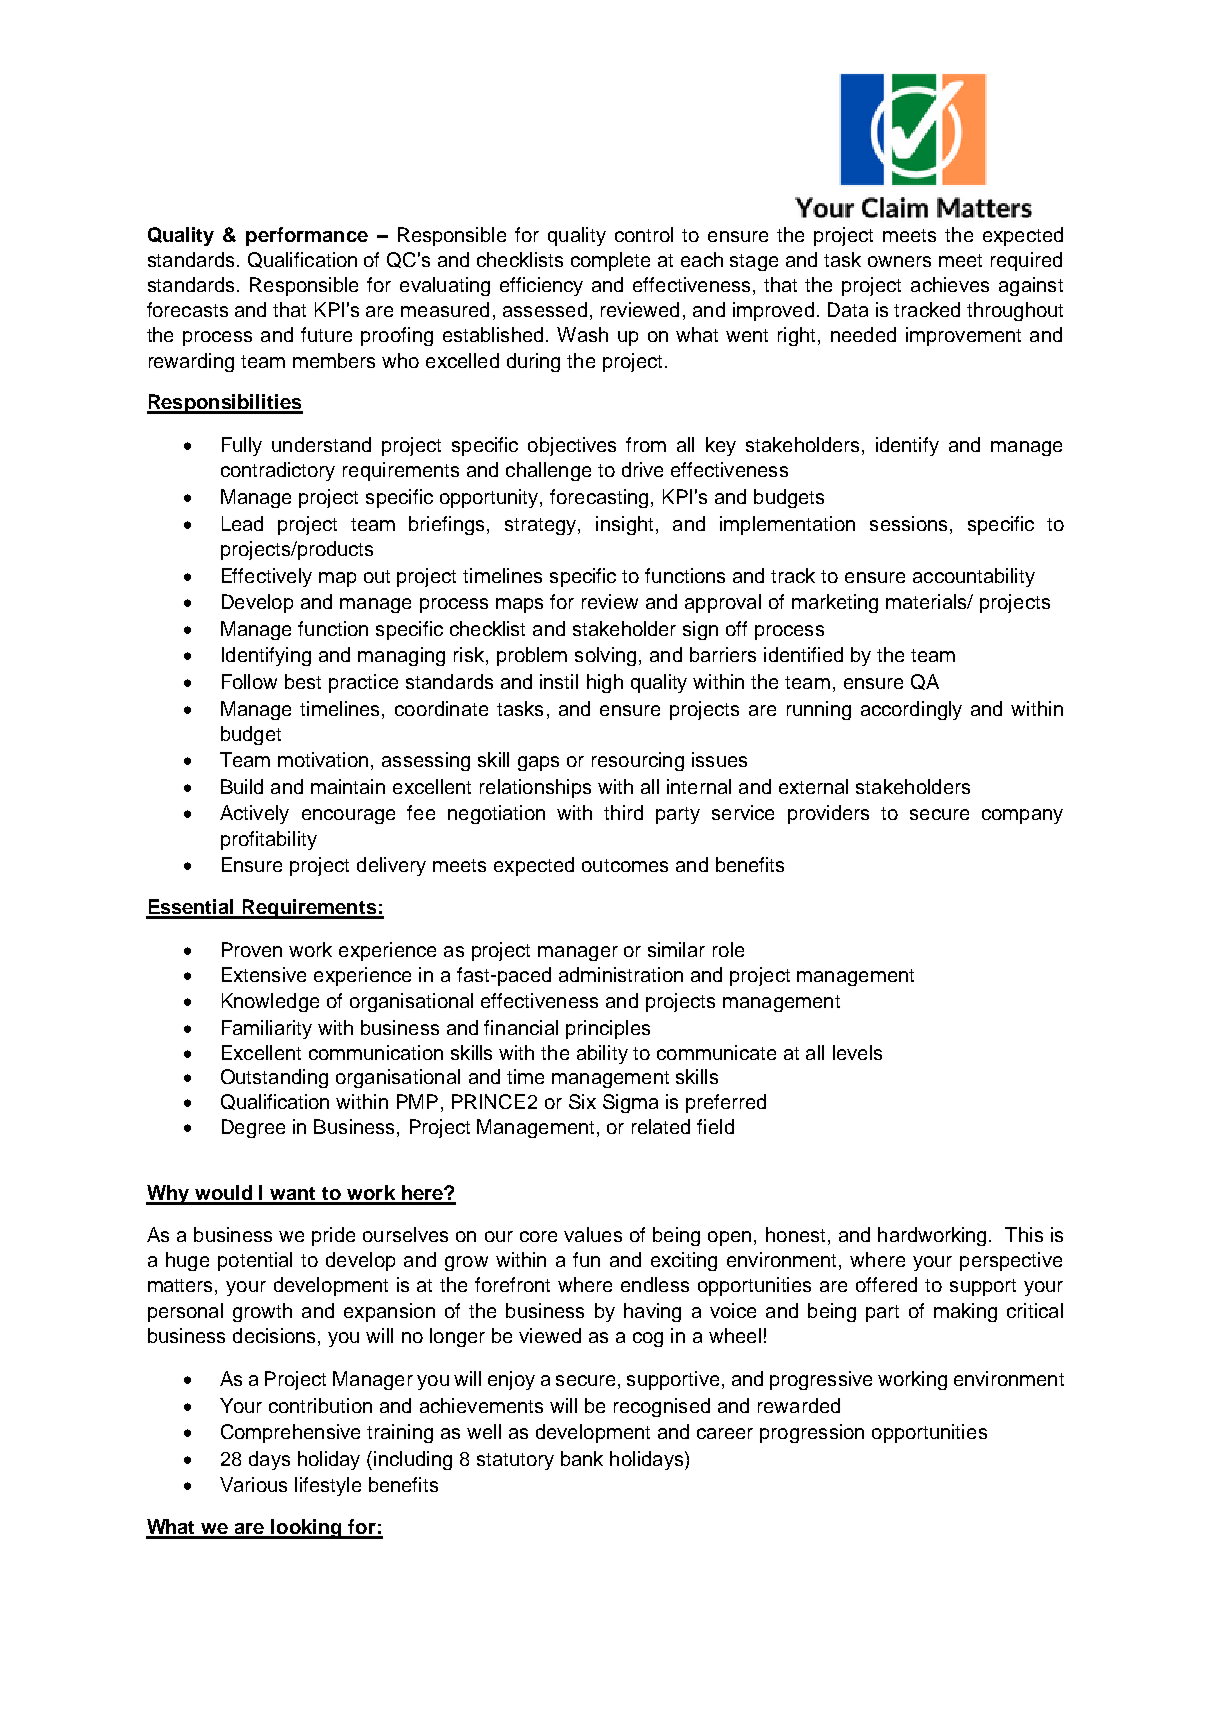  Describe the element at coordinates (253, 1484) in the screenshot. I see `Various` at that location.
